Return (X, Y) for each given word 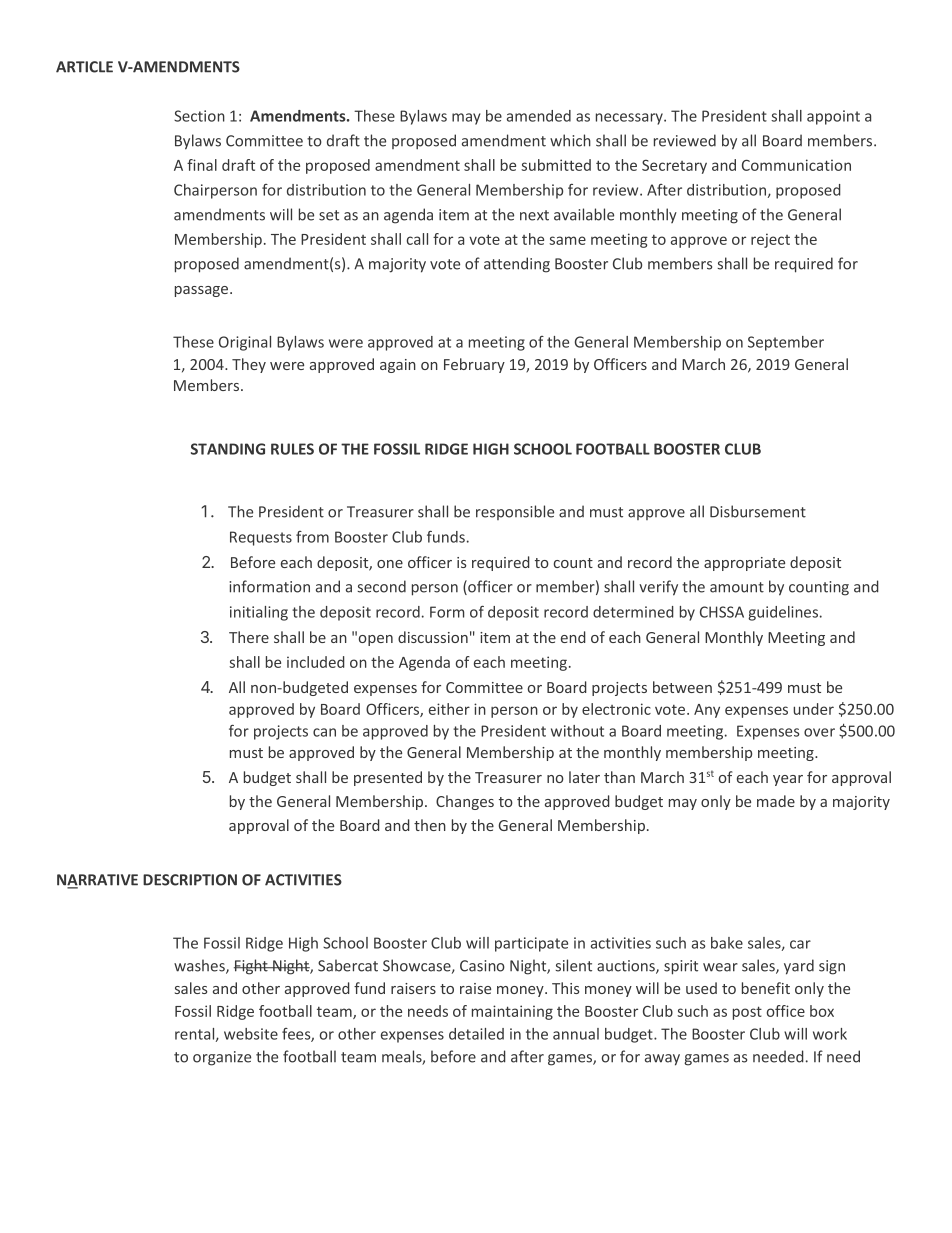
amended (539, 116)
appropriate (744, 564)
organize (222, 1058)
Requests (261, 538)
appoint (833, 117)
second (382, 586)
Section (199, 116)
